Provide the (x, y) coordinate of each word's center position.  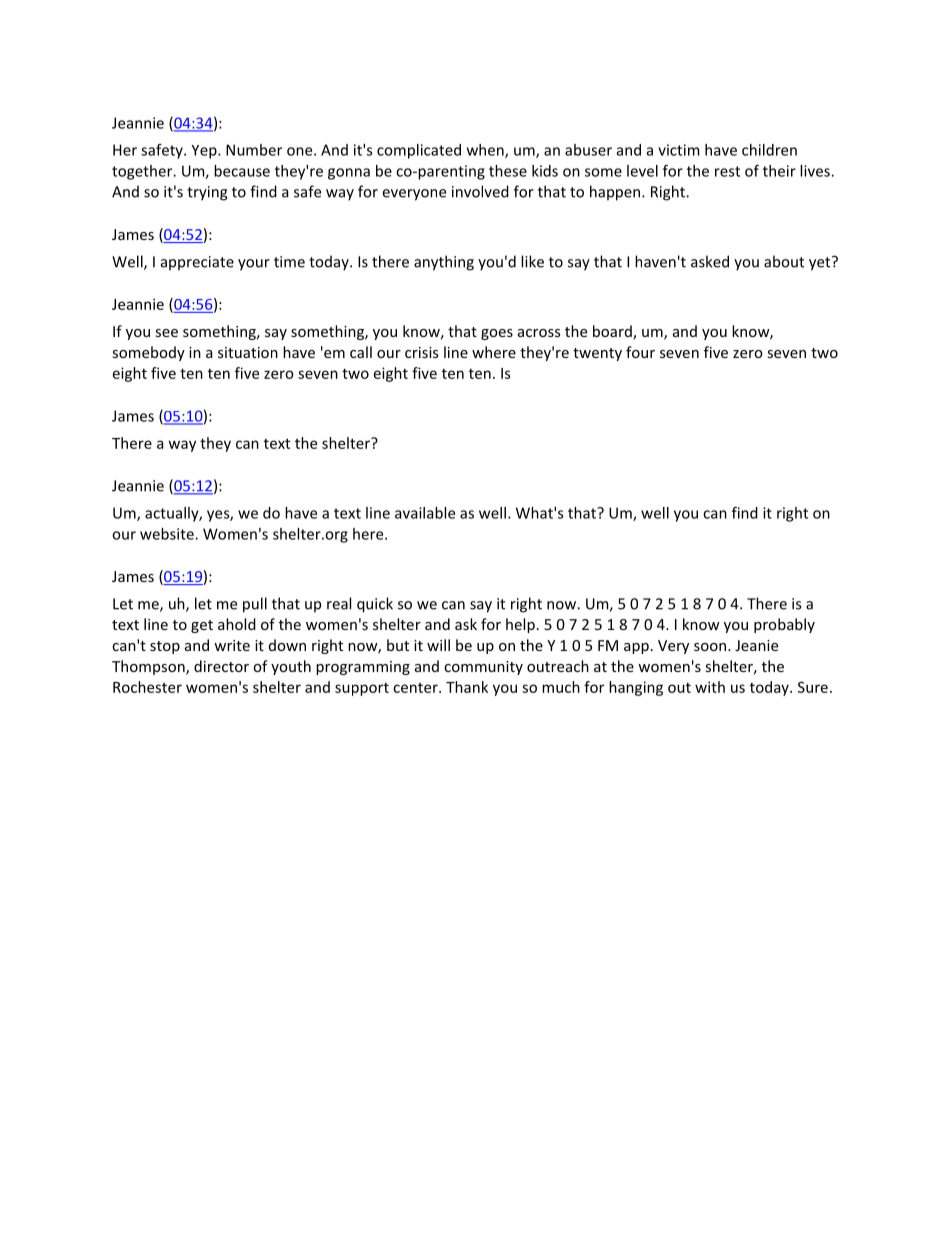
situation (248, 352)
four (640, 352)
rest (727, 171)
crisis (421, 352)
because (242, 171)
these (508, 171)
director (221, 666)
